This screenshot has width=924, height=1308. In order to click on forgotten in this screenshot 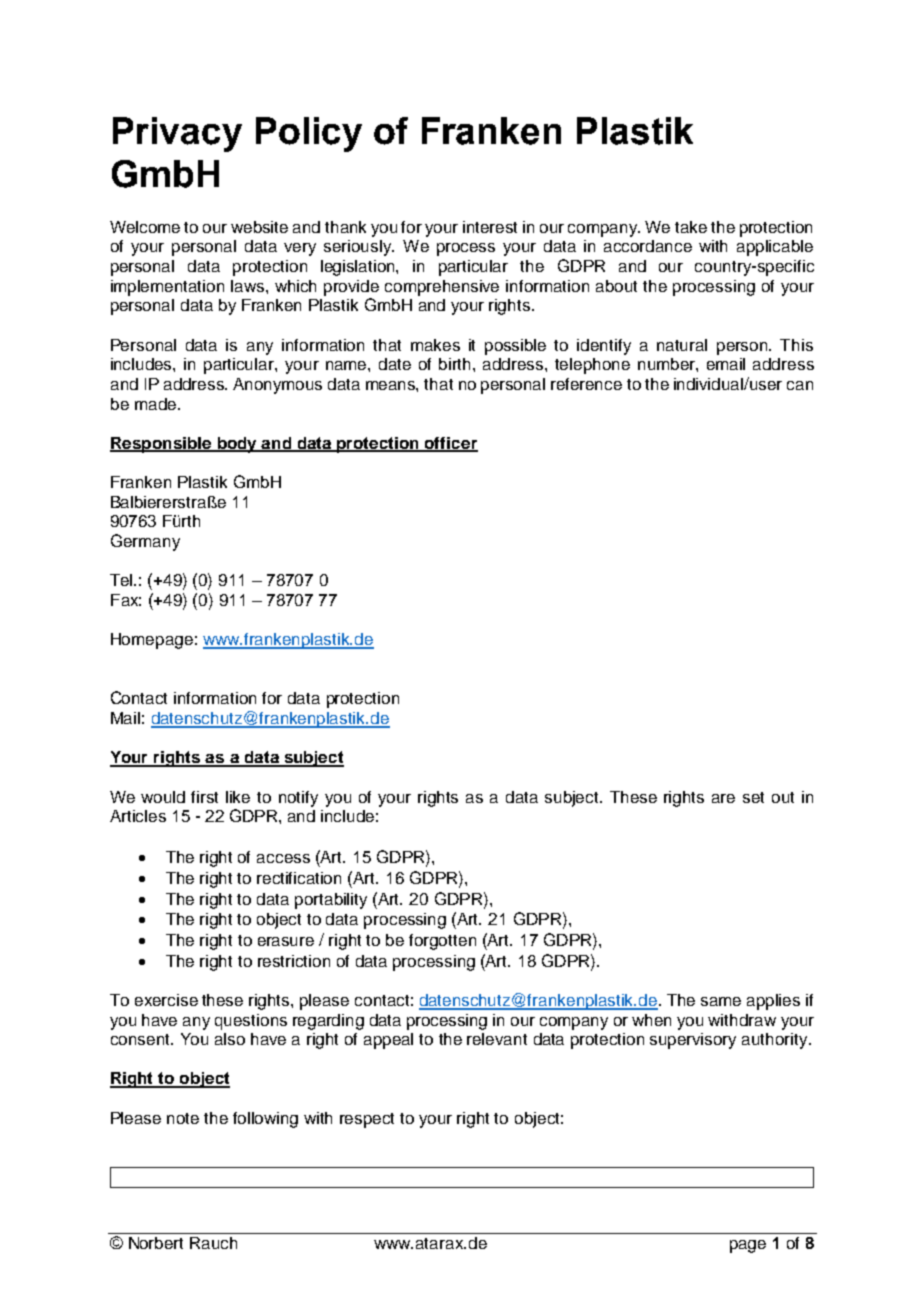, I will do `click(442, 942)`.
